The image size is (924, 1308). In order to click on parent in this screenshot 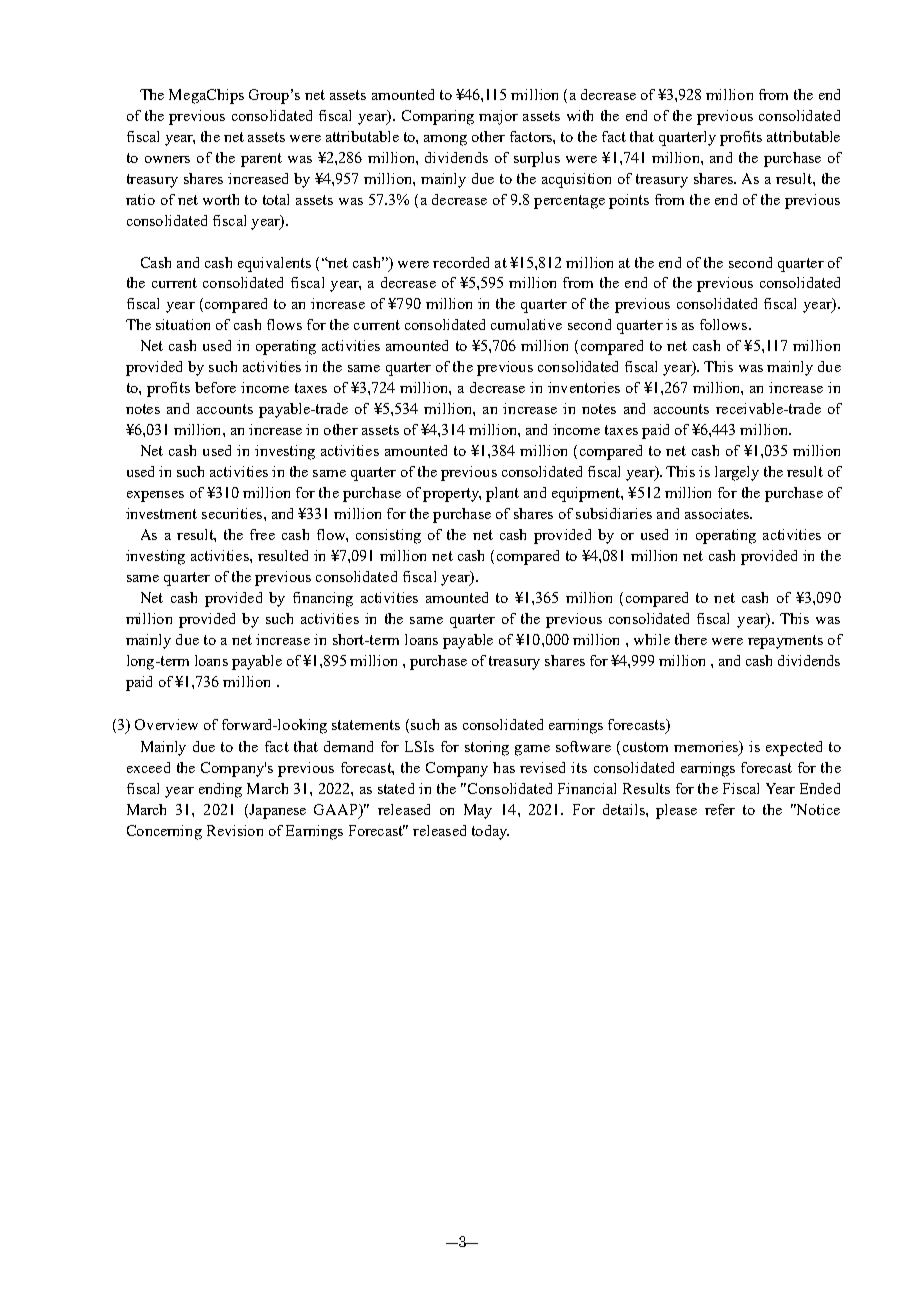, I will do `click(261, 160)`.
